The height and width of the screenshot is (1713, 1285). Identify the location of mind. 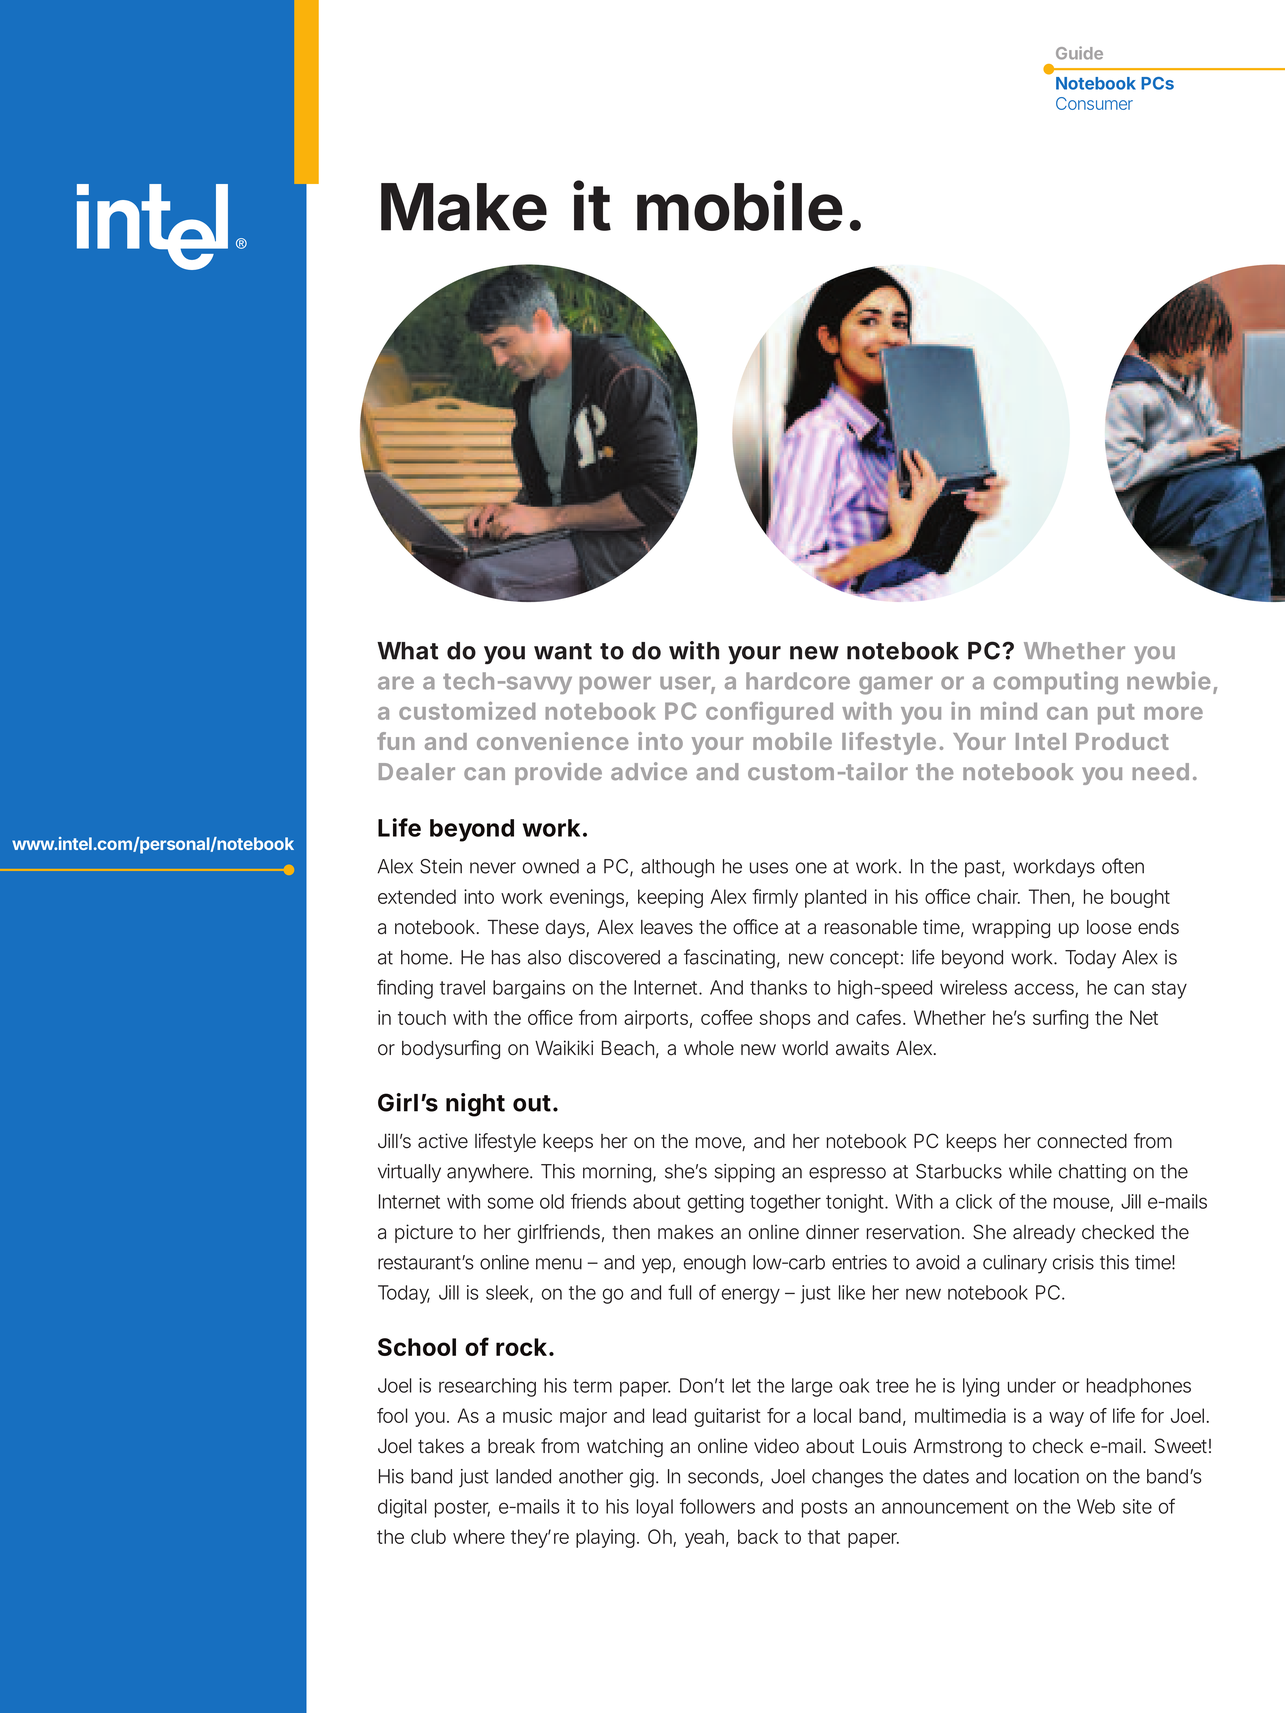
(1009, 711).
